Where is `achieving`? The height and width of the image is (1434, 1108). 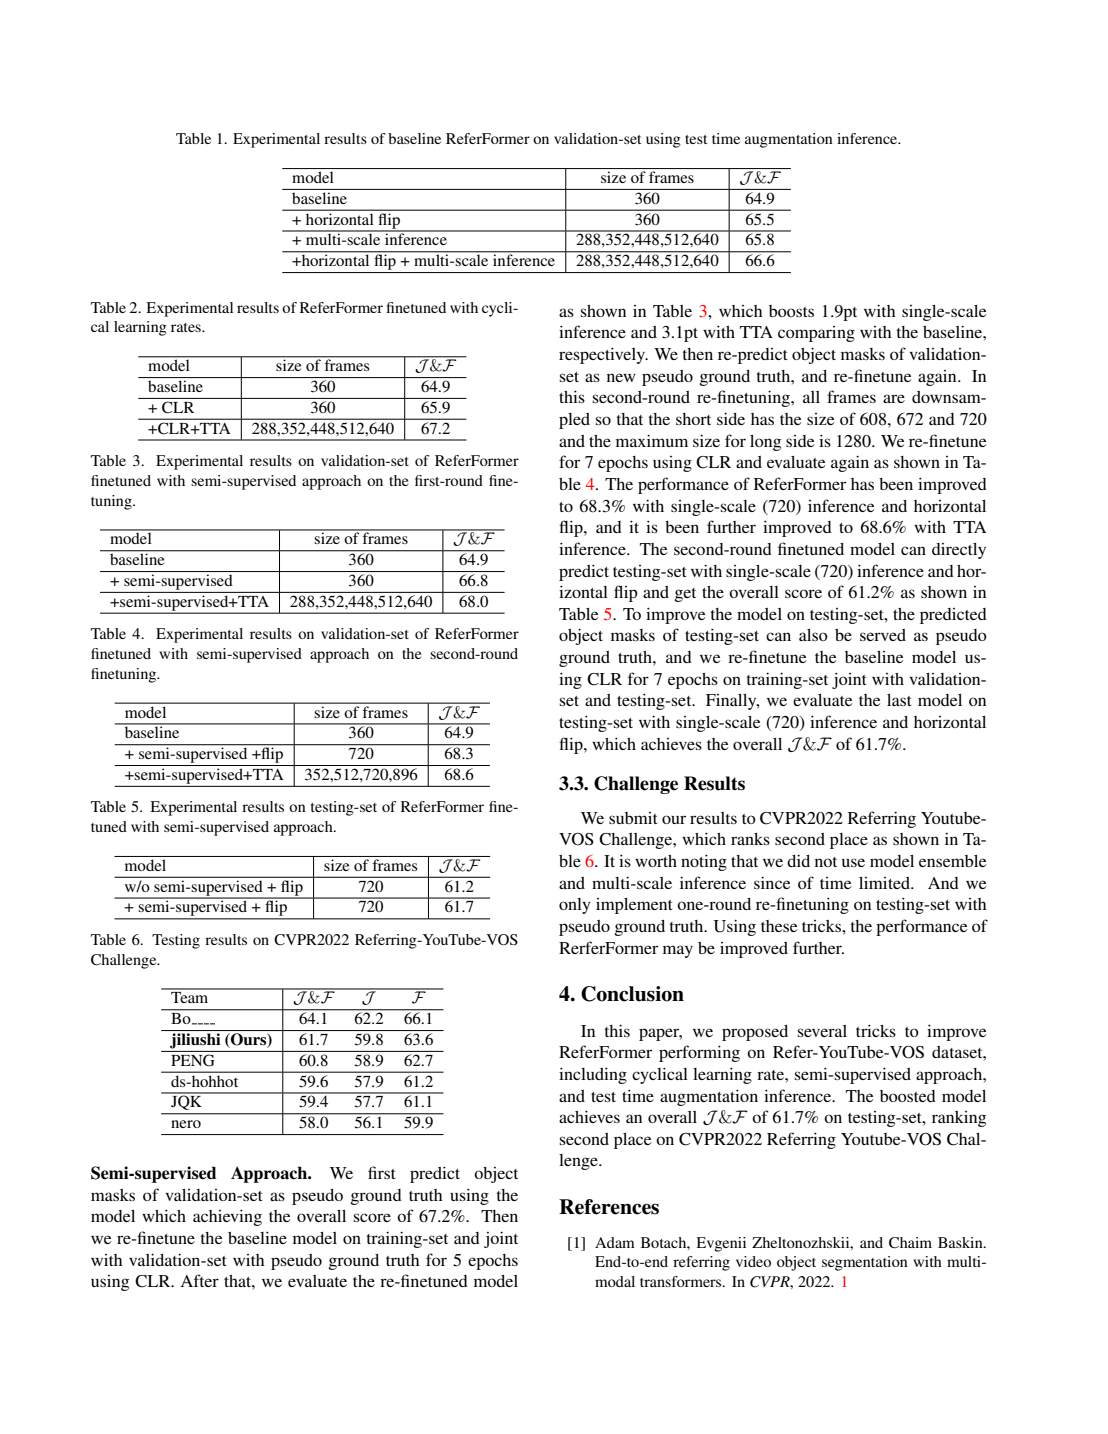
achieving is located at coordinates (227, 1217).
